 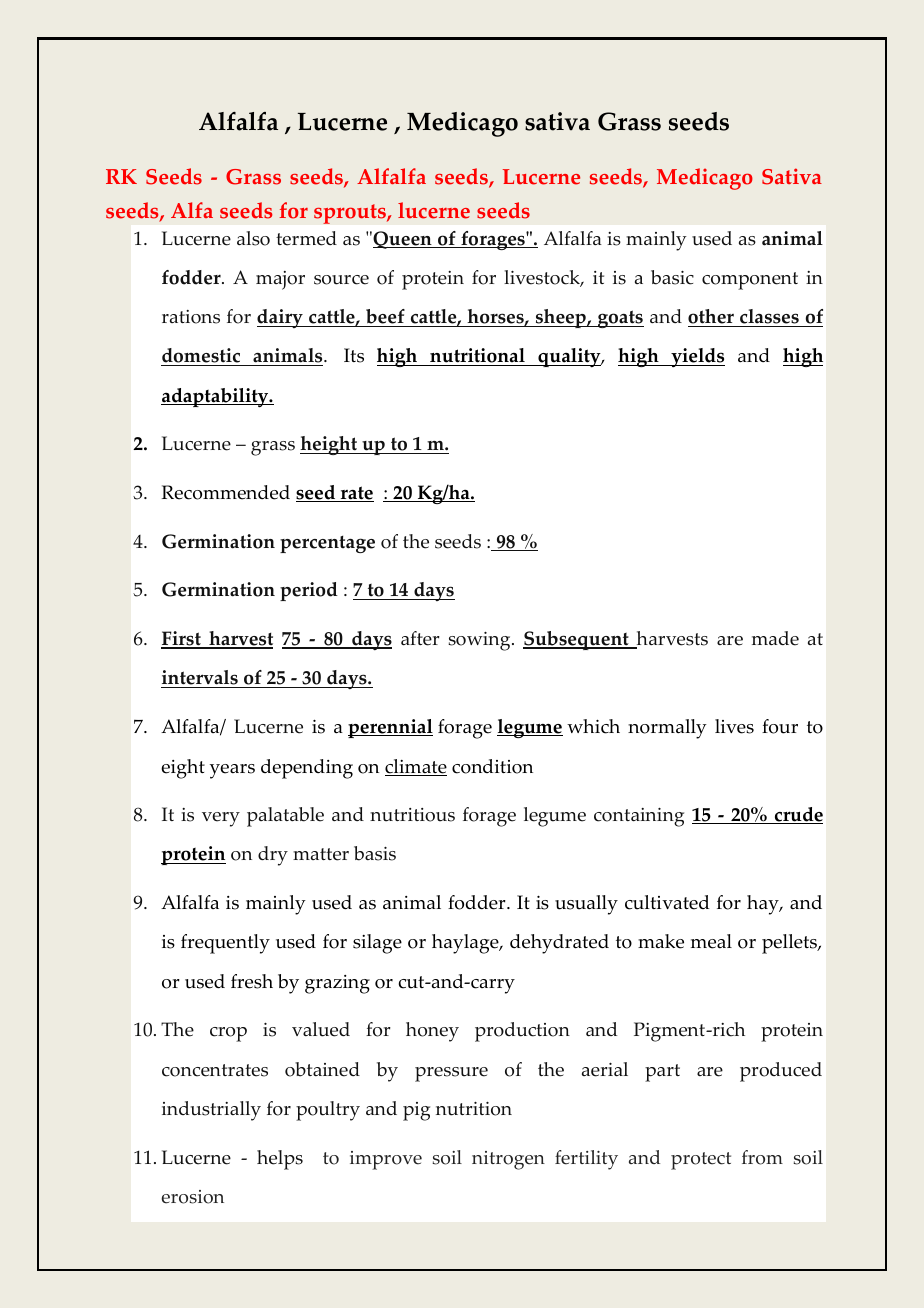 I want to click on nitrogen, so click(x=508, y=1160).
